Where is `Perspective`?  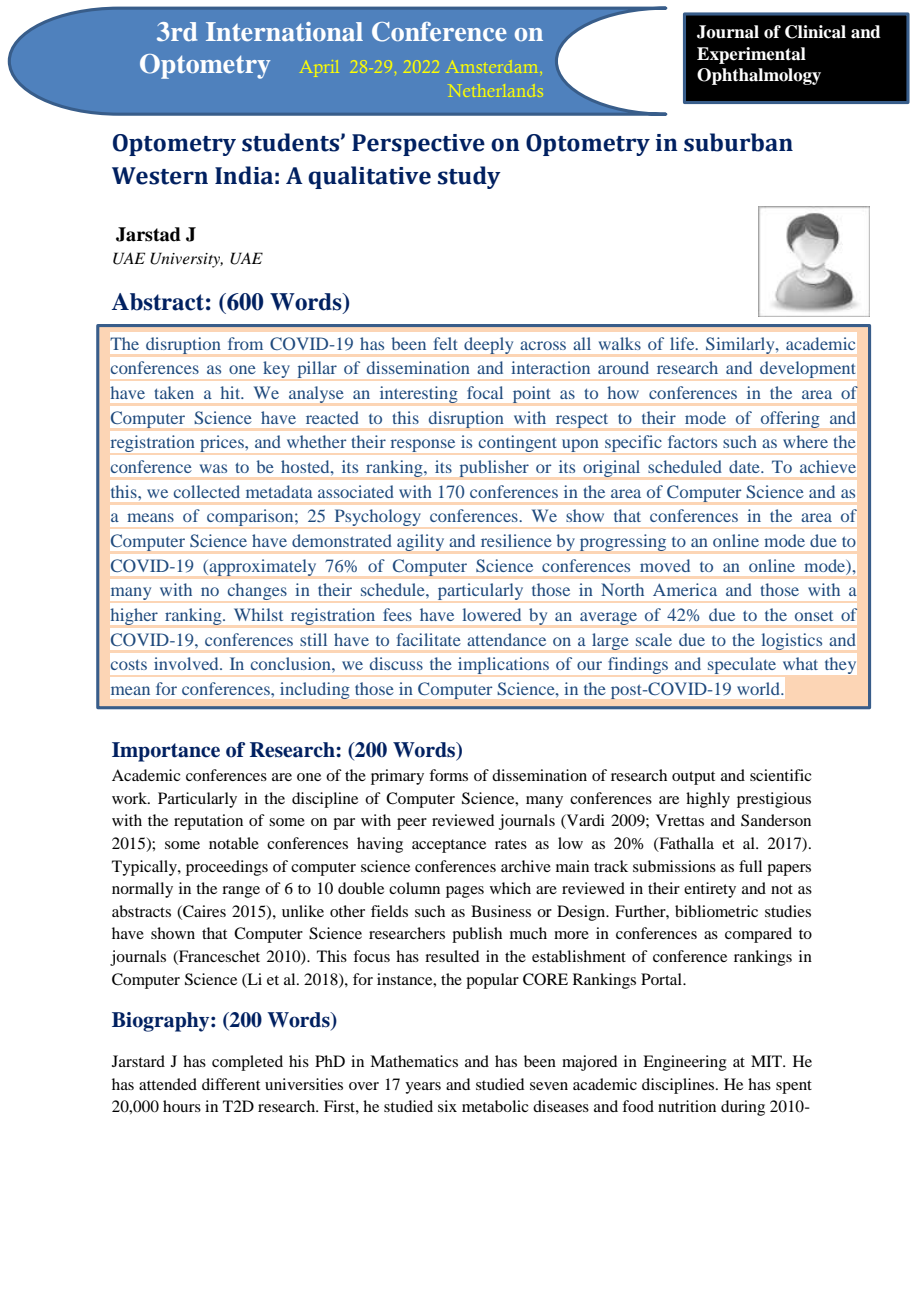
Perspective is located at coordinates (418, 145).
